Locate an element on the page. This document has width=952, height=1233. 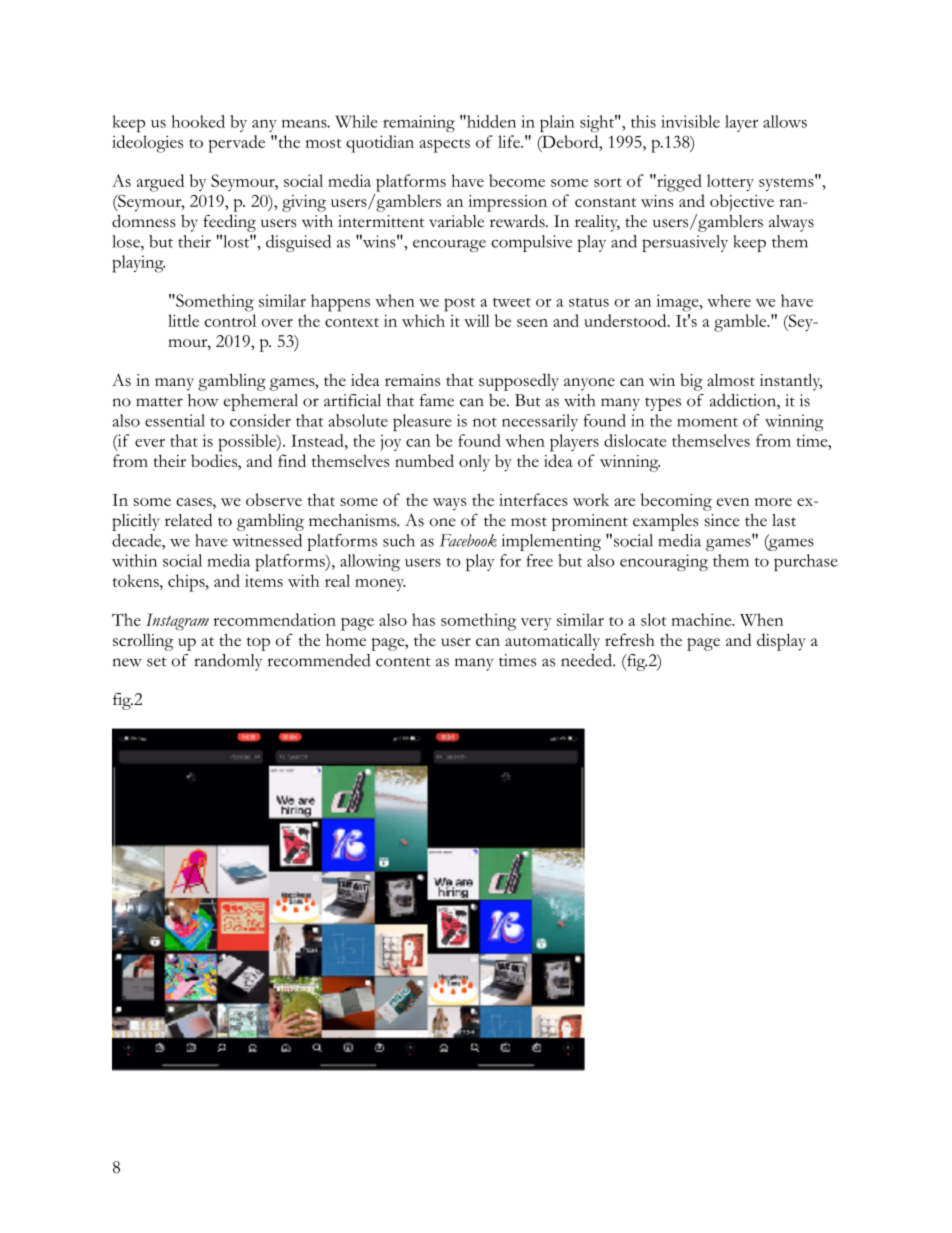
lose is located at coordinates (127, 241).
